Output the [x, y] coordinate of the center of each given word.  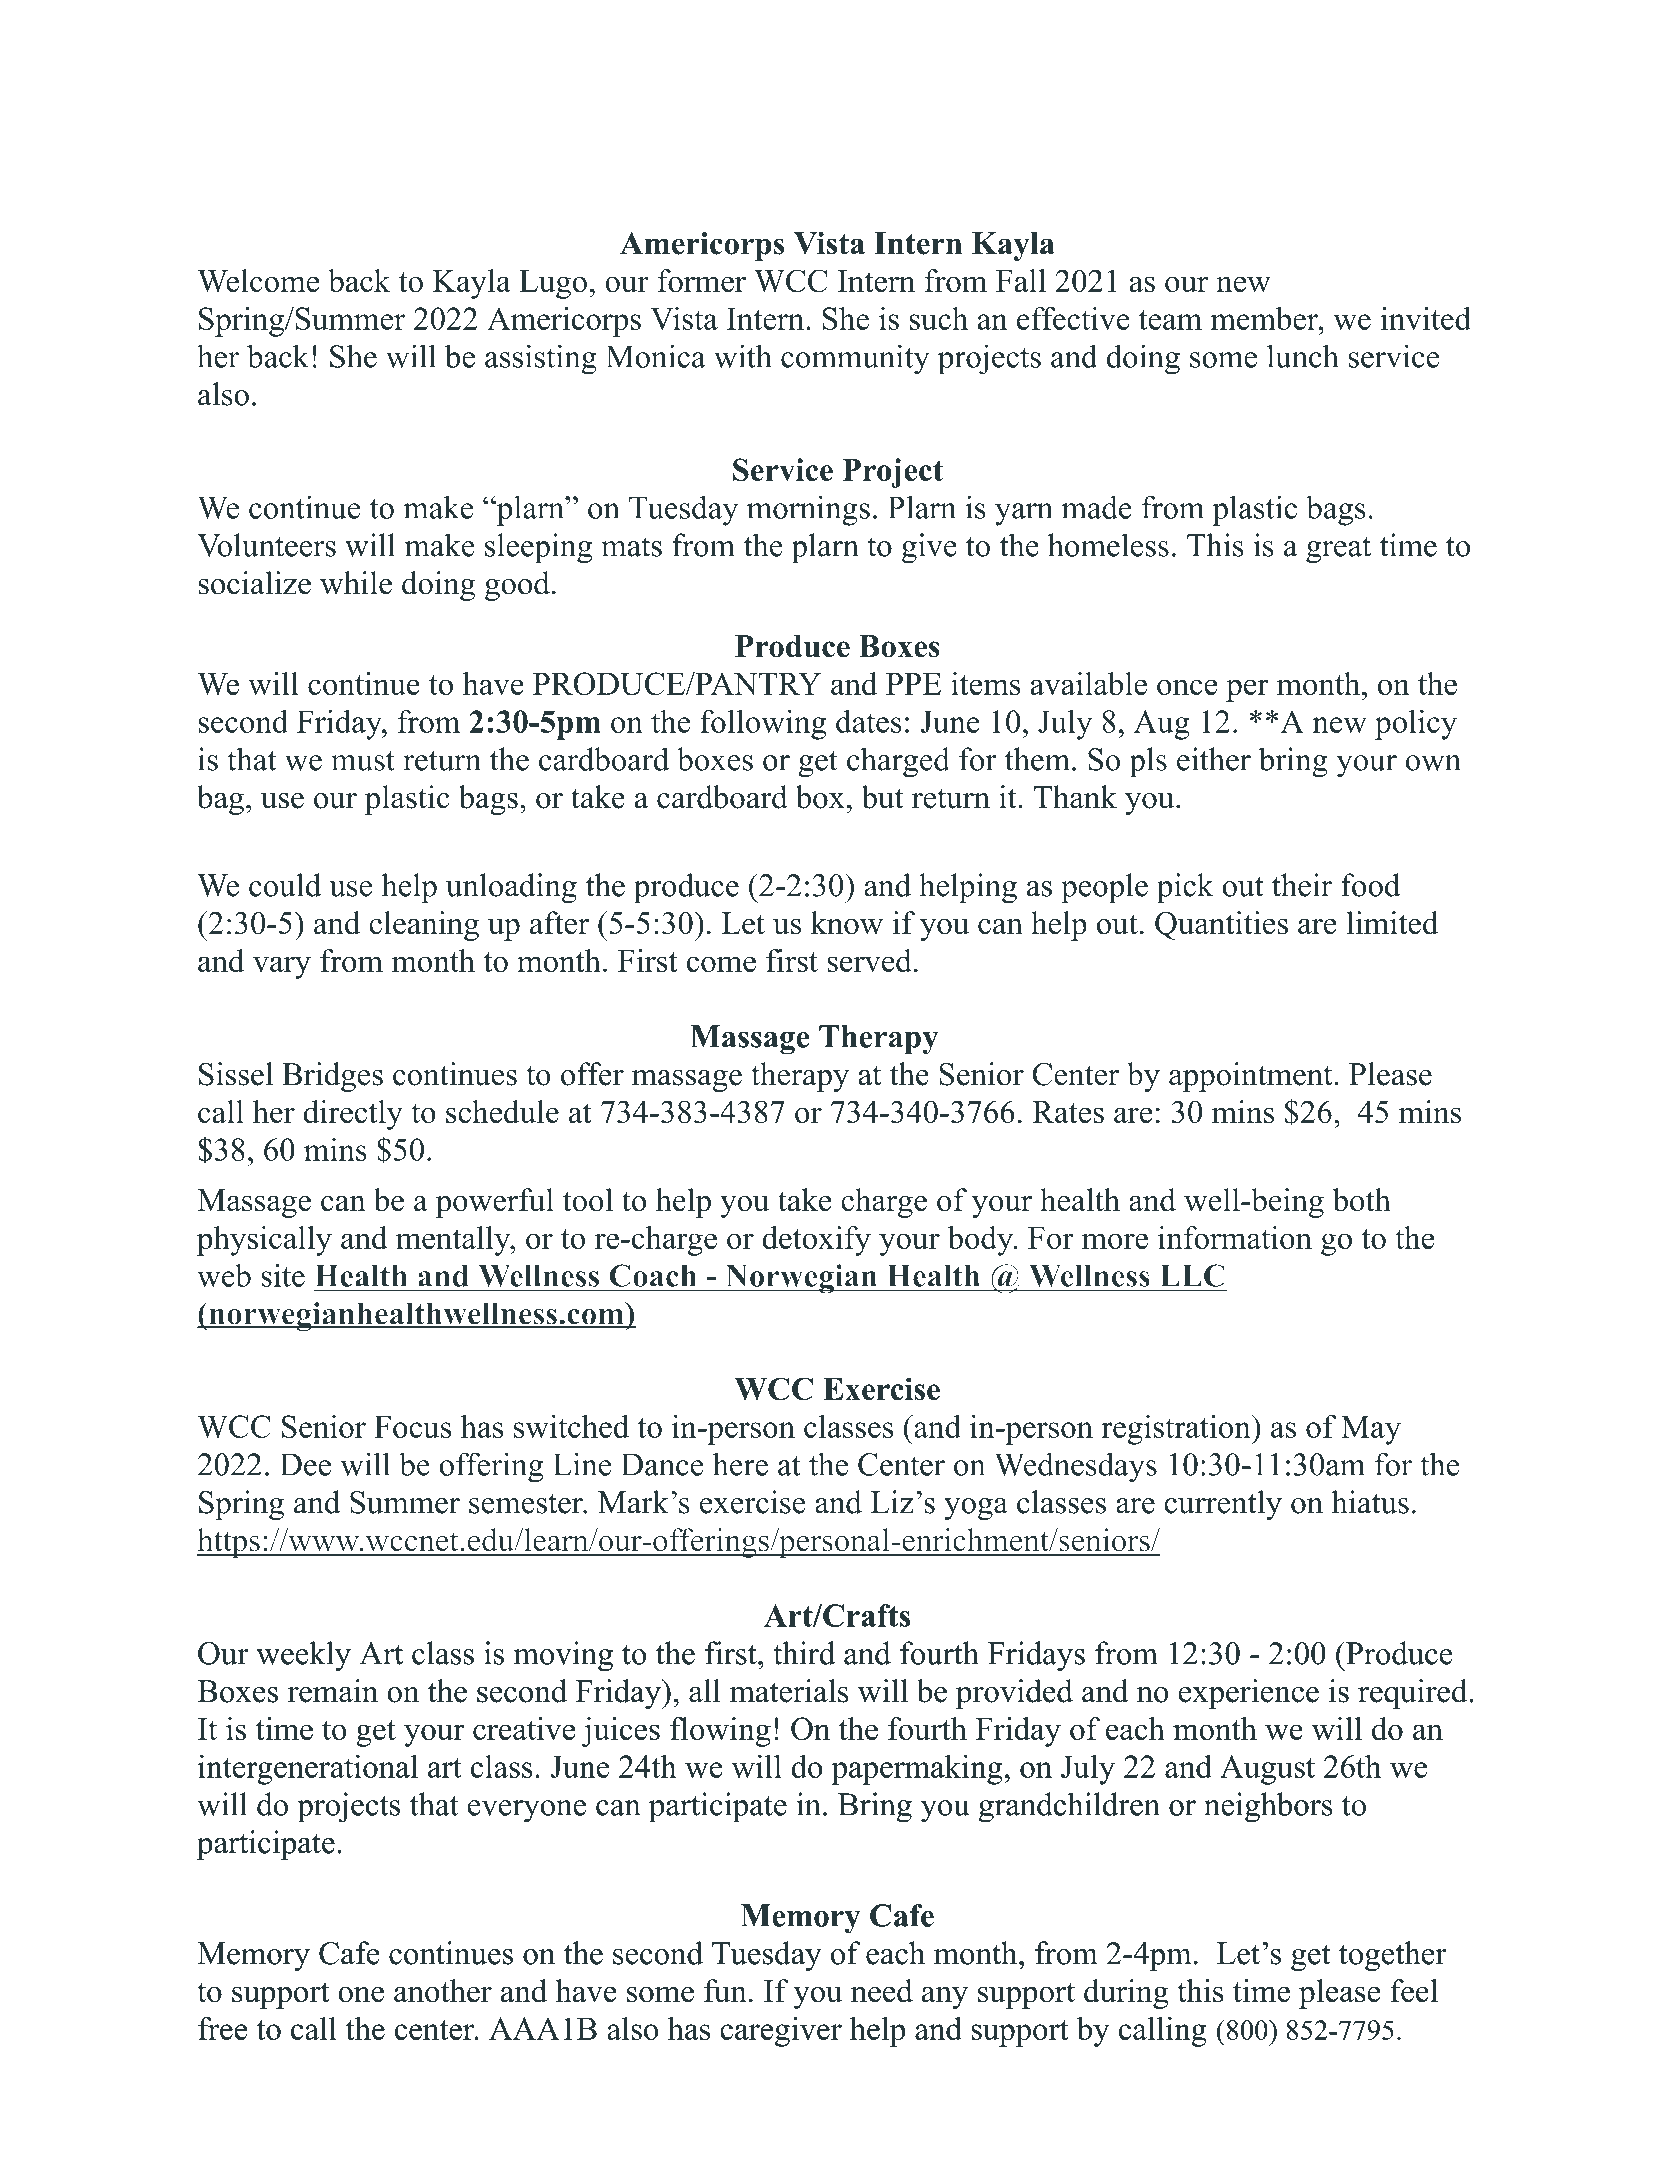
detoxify [816, 1241]
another [443, 1991]
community [855, 359]
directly [353, 1115]
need [882, 1991]
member [1265, 318]
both [1362, 1200]
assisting [541, 359]
